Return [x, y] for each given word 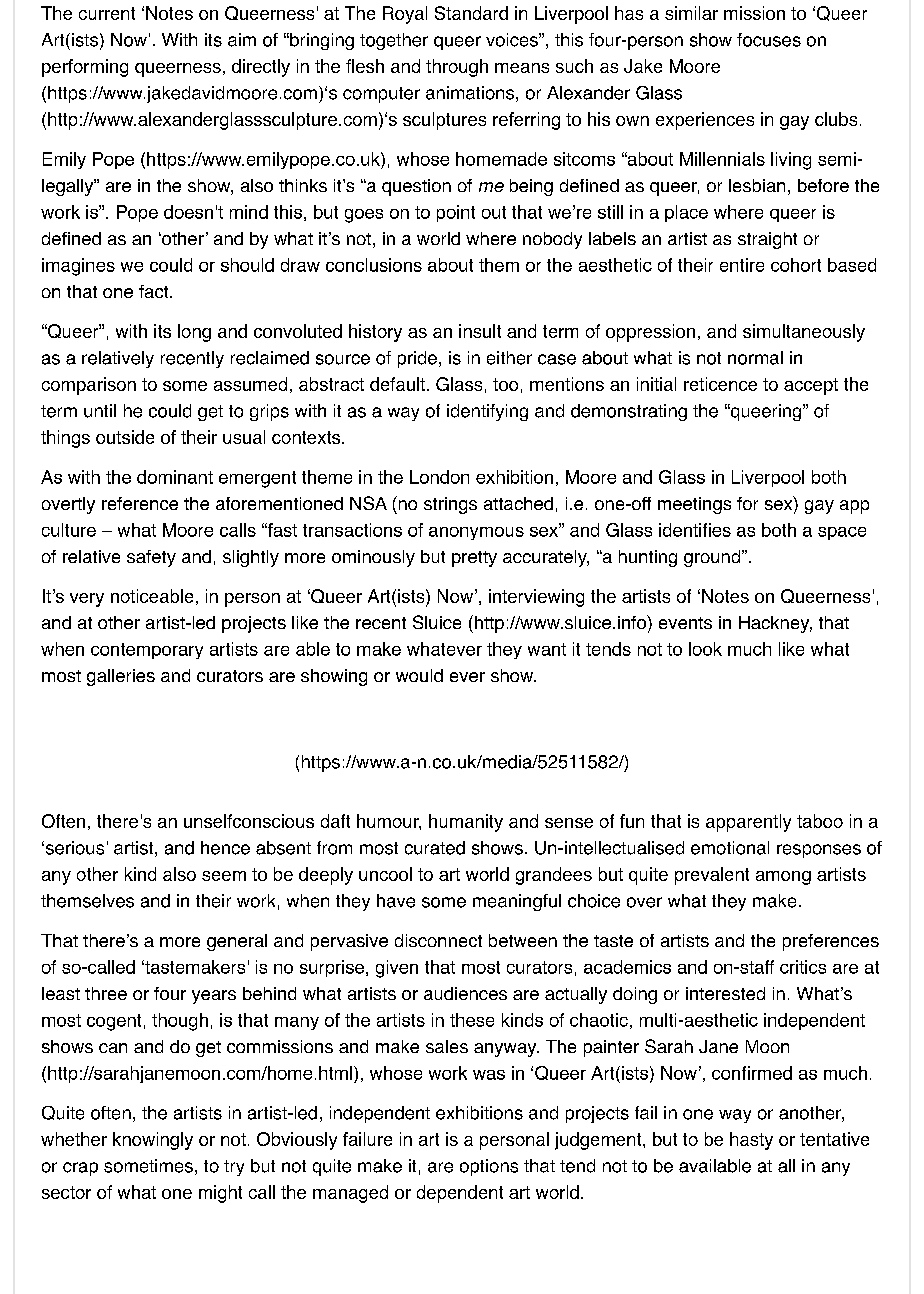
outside [125, 437]
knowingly [153, 1141]
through [457, 68]
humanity [466, 823]
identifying [487, 412]
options [489, 1167]
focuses [769, 40]
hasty [751, 1141]
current [107, 13]
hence [225, 848]
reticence [720, 384]
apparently [748, 823]
